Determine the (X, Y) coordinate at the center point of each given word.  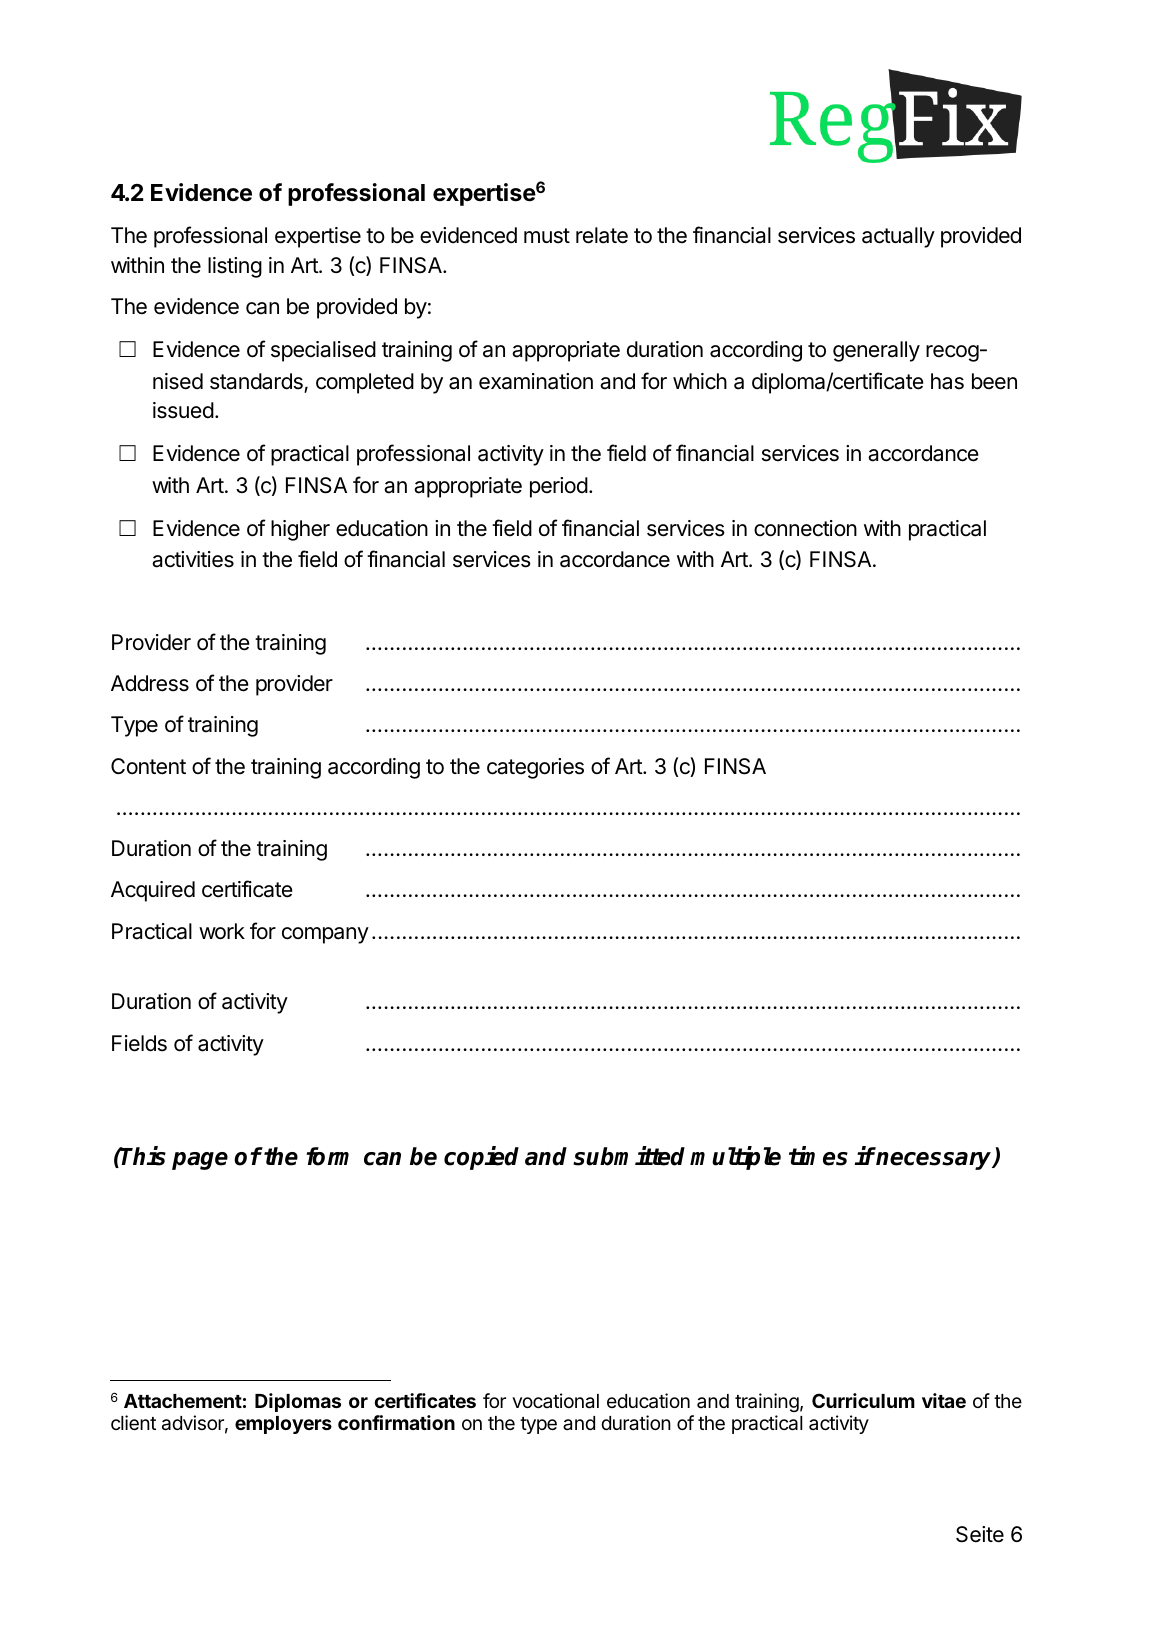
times (818, 1156)
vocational (555, 1401)
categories (535, 768)
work (222, 931)
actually (898, 237)
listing (235, 267)
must (547, 236)
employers (283, 1425)
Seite (980, 1534)
